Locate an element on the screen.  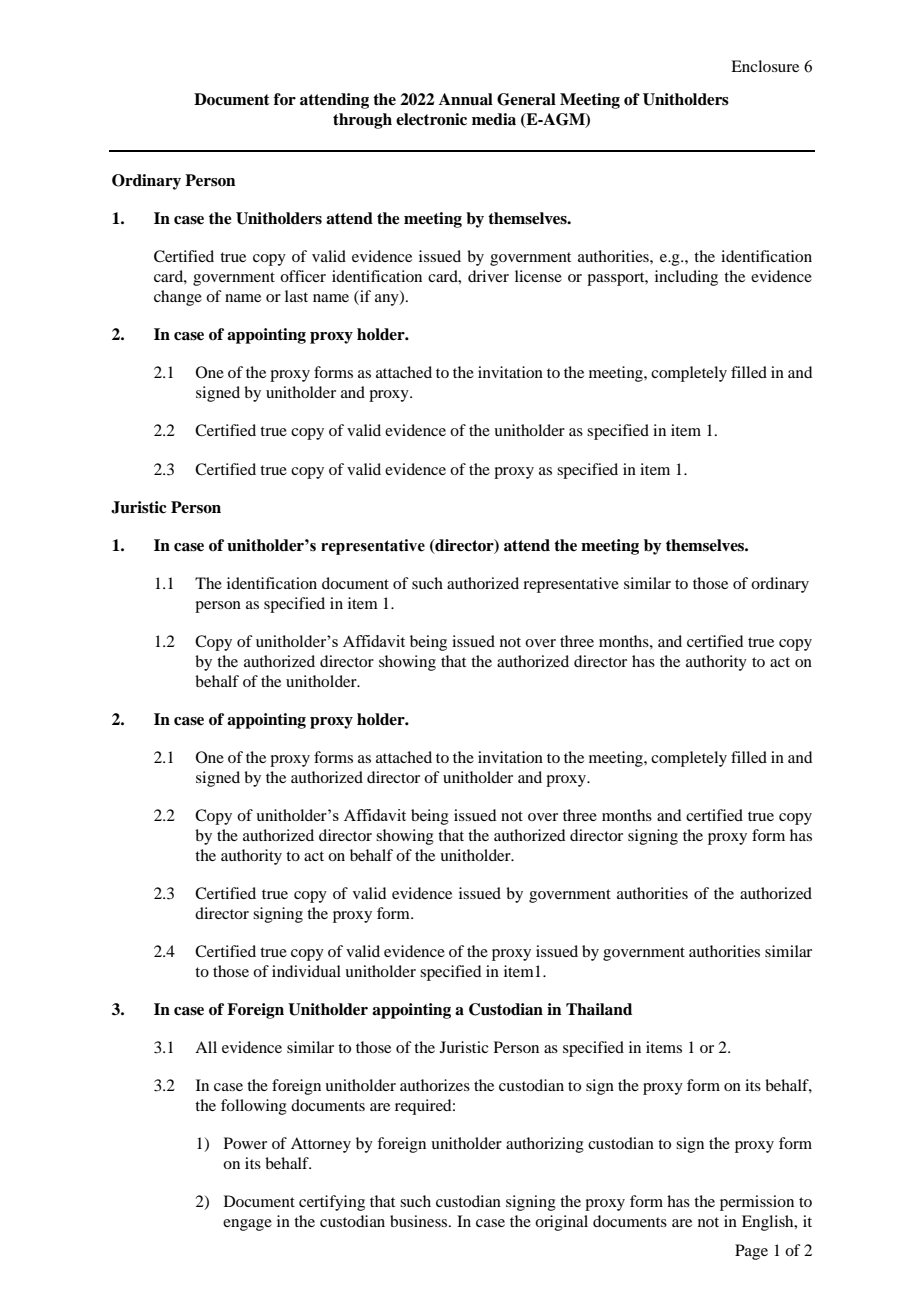
individual is located at coordinates (306, 971).
